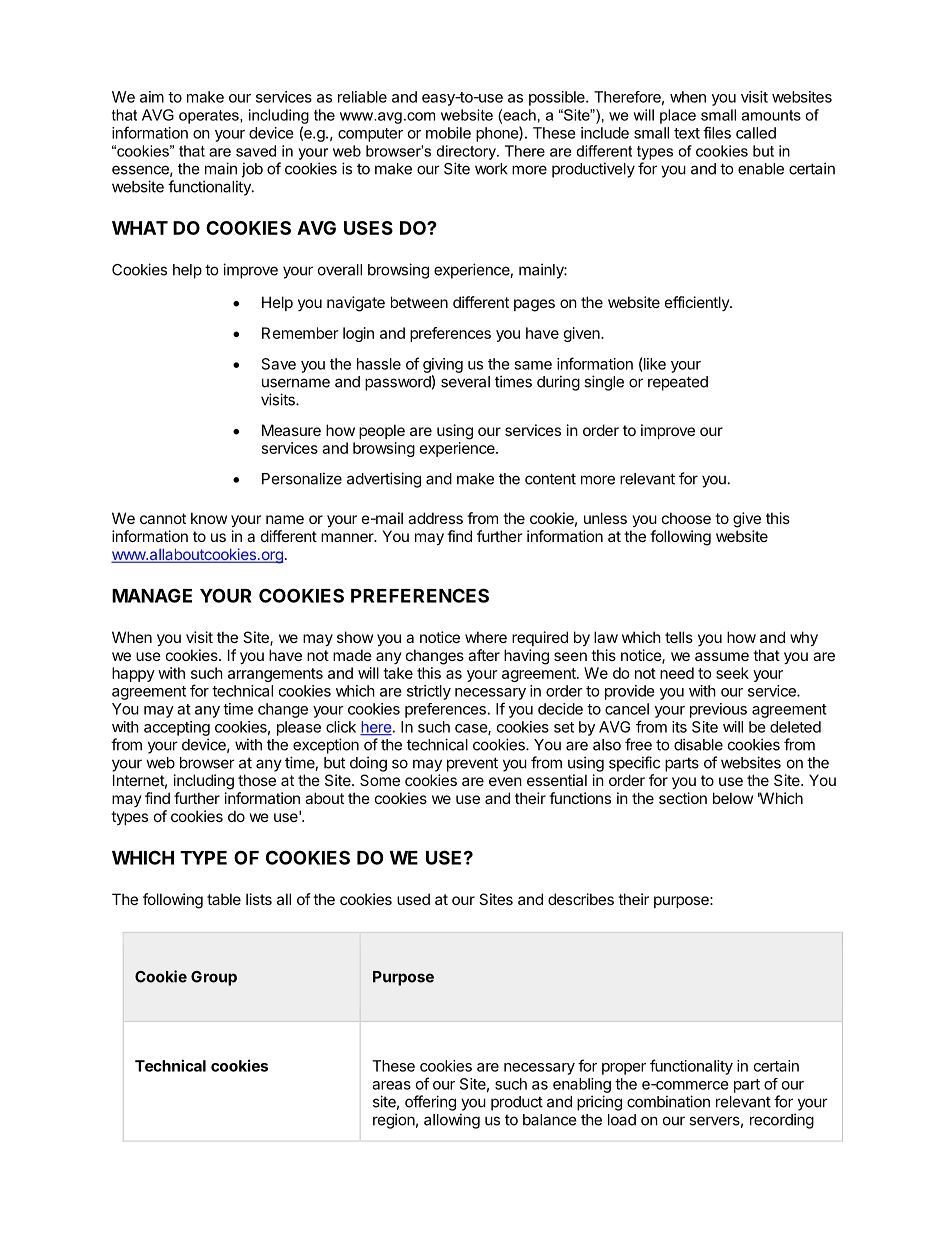 The width and height of the screenshot is (952, 1233). Describe the element at coordinates (210, 117) in the screenshot. I see `operates` at that location.
